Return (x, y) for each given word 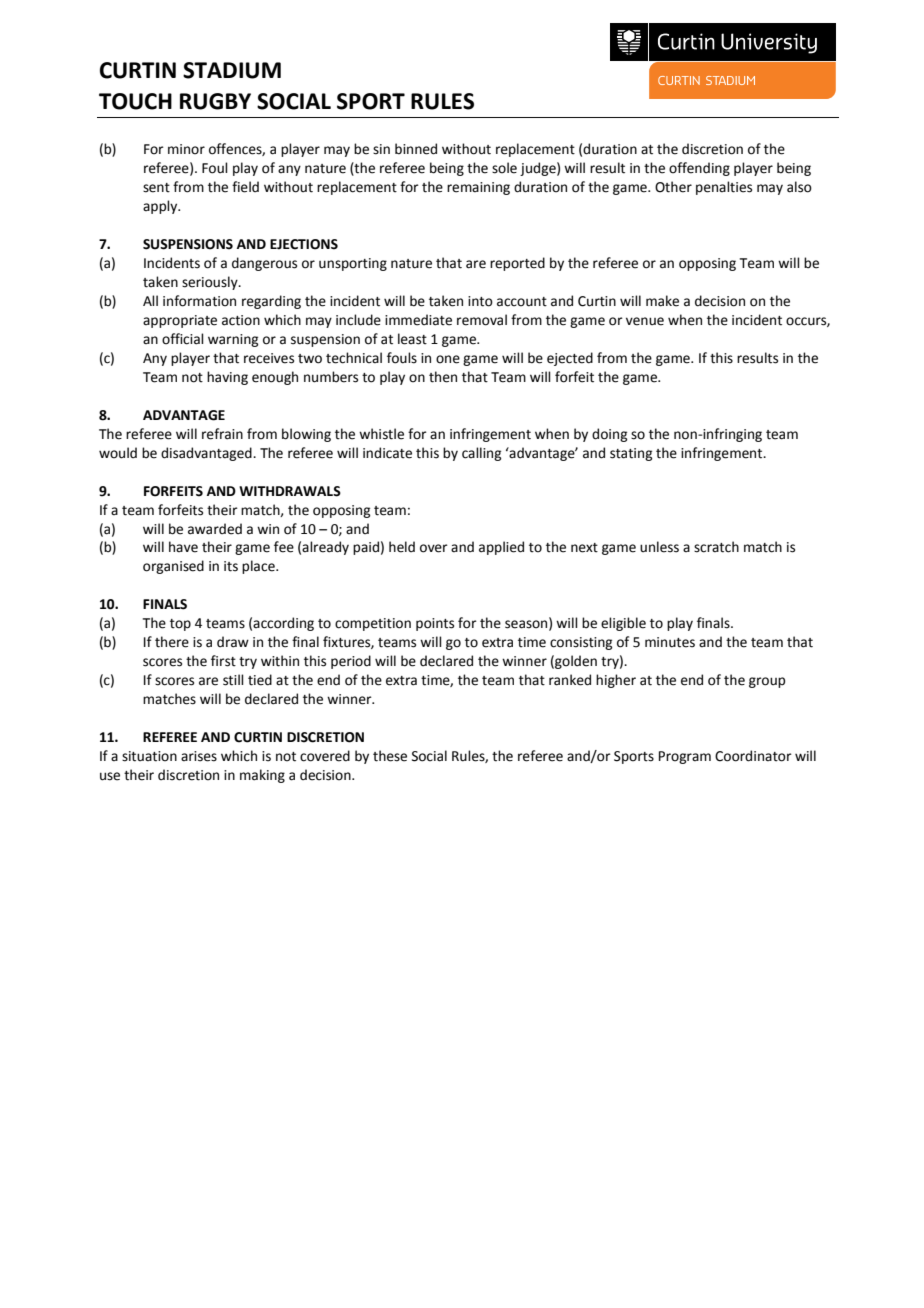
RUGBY (215, 101)
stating (631, 454)
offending (699, 169)
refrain (222, 434)
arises (199, 756)
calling (481, 454)
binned (416, 149)
